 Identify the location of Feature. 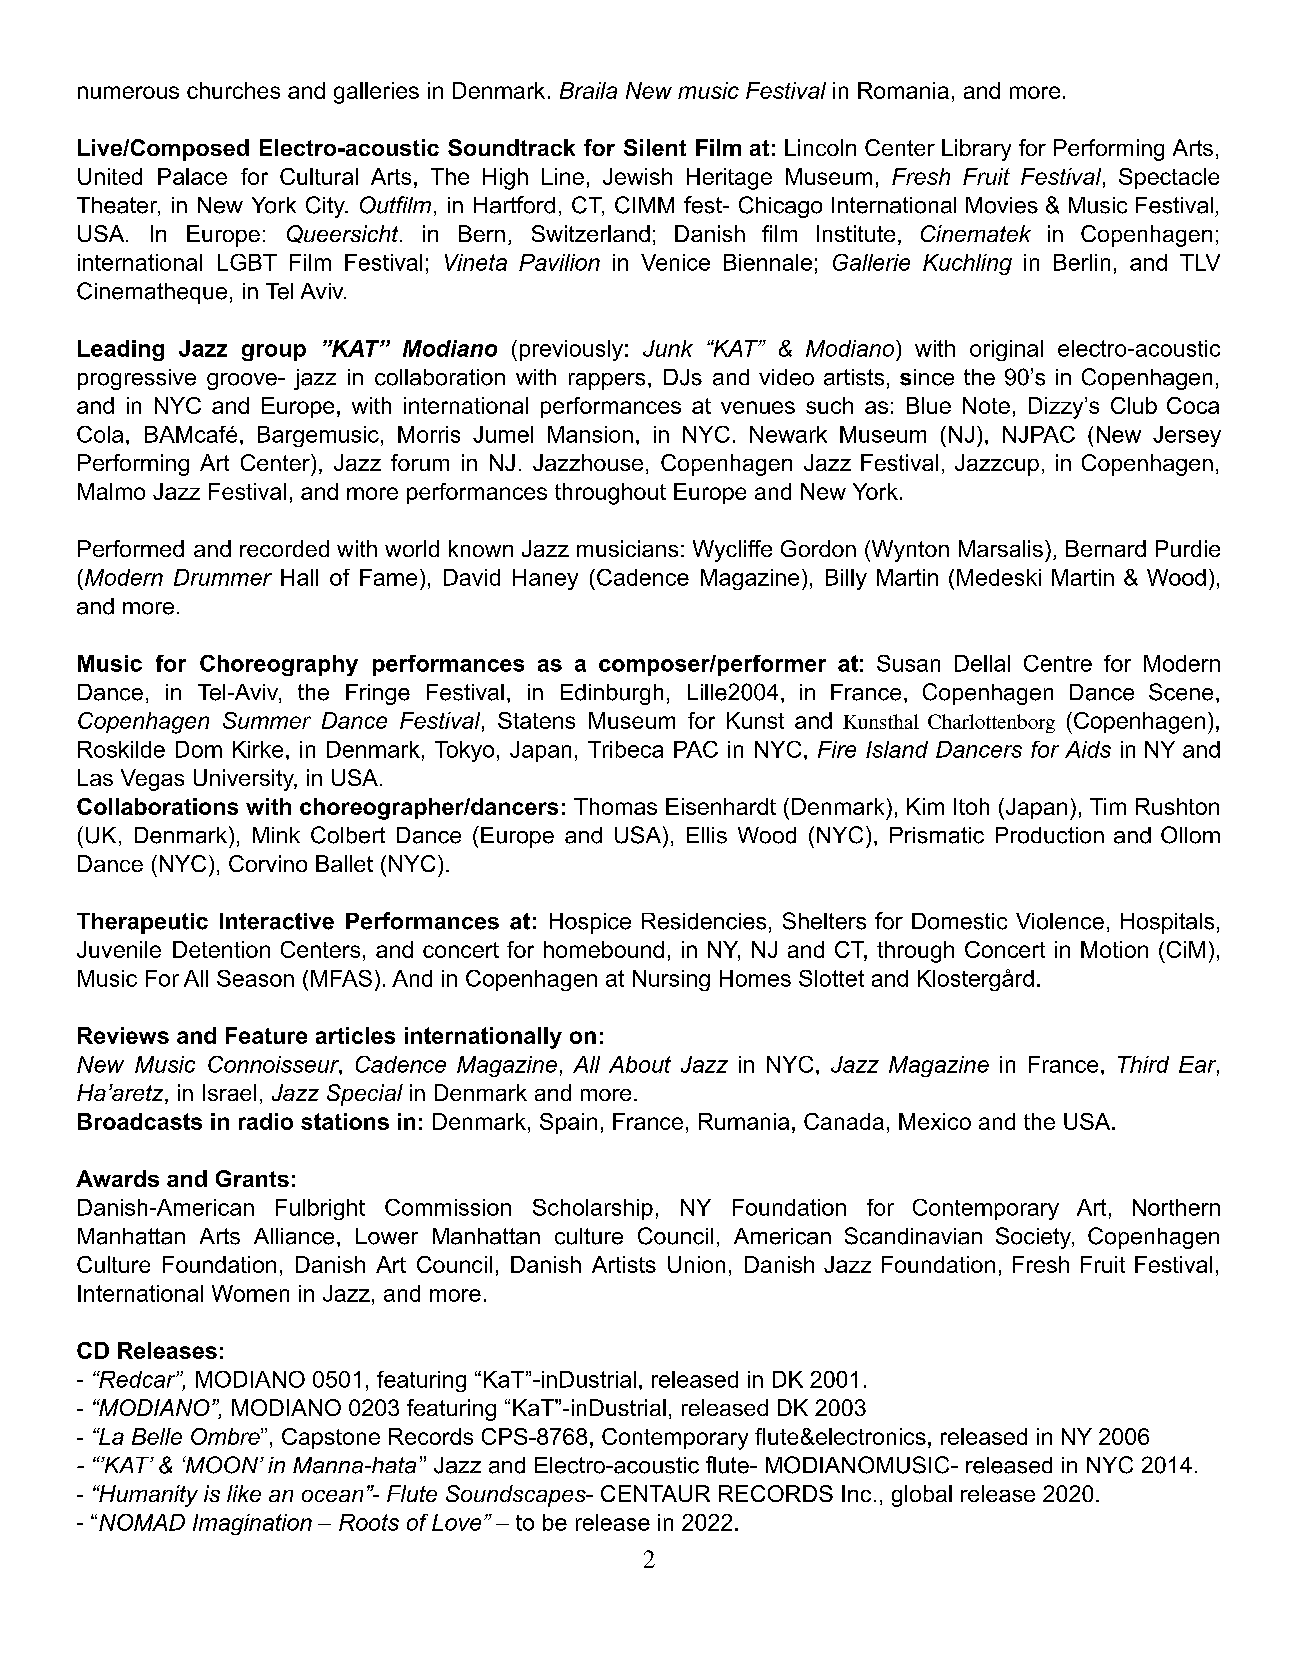
(266, 1035).
